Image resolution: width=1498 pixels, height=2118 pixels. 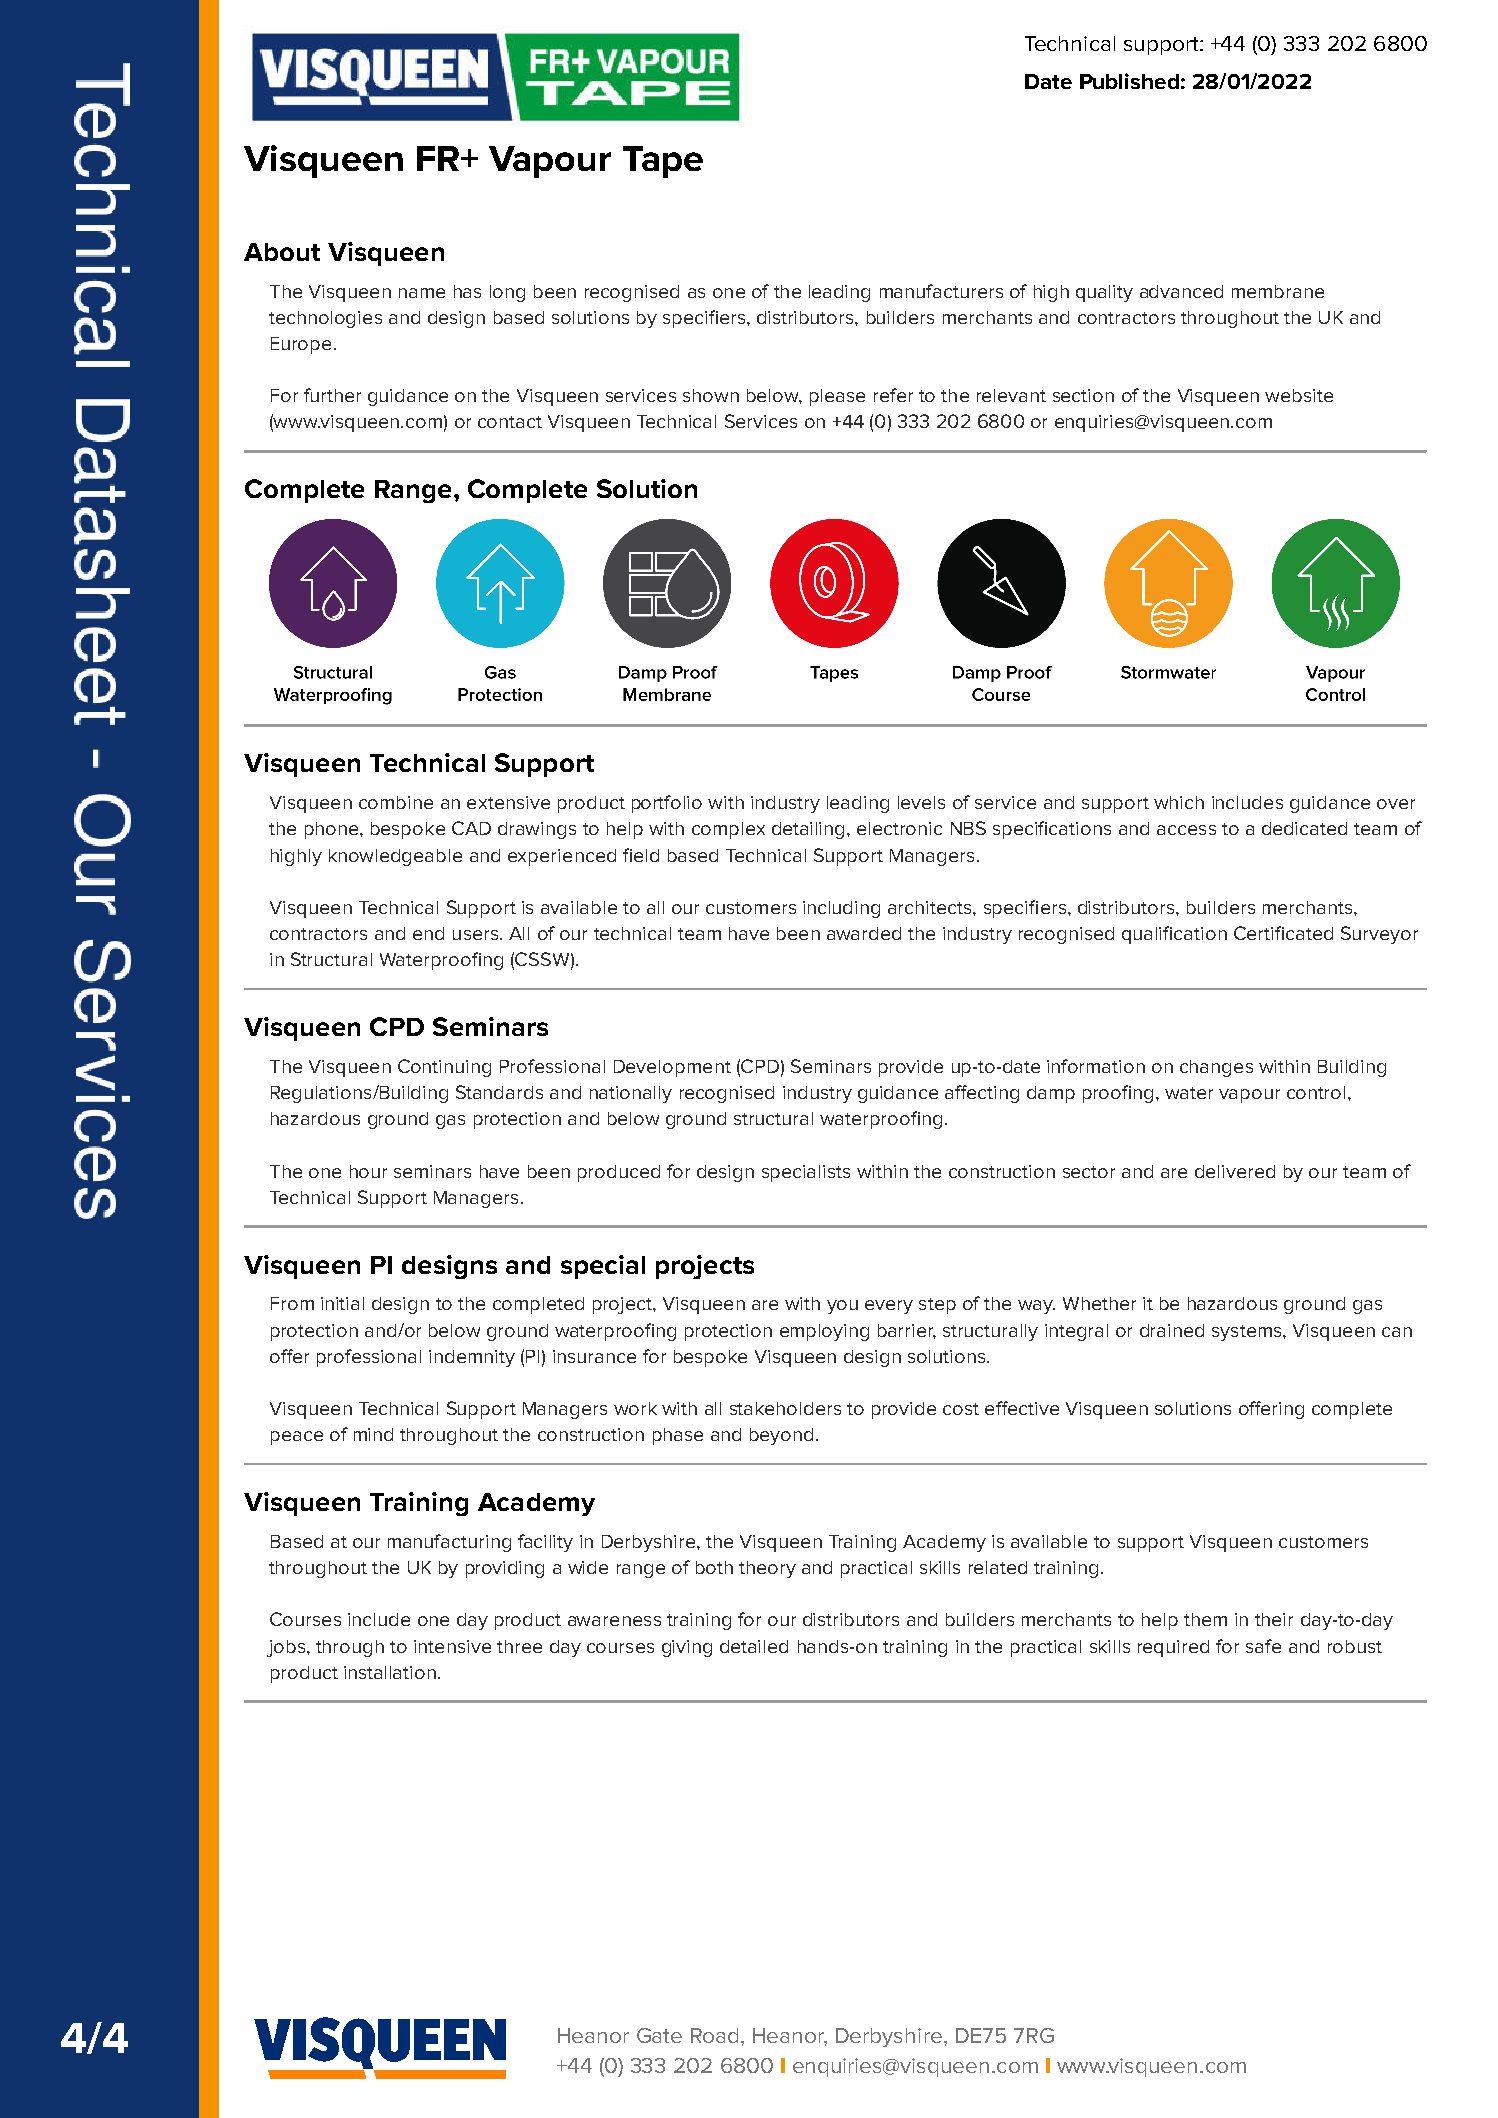 I want to click on Gate, so click(x=659, y=2035).
